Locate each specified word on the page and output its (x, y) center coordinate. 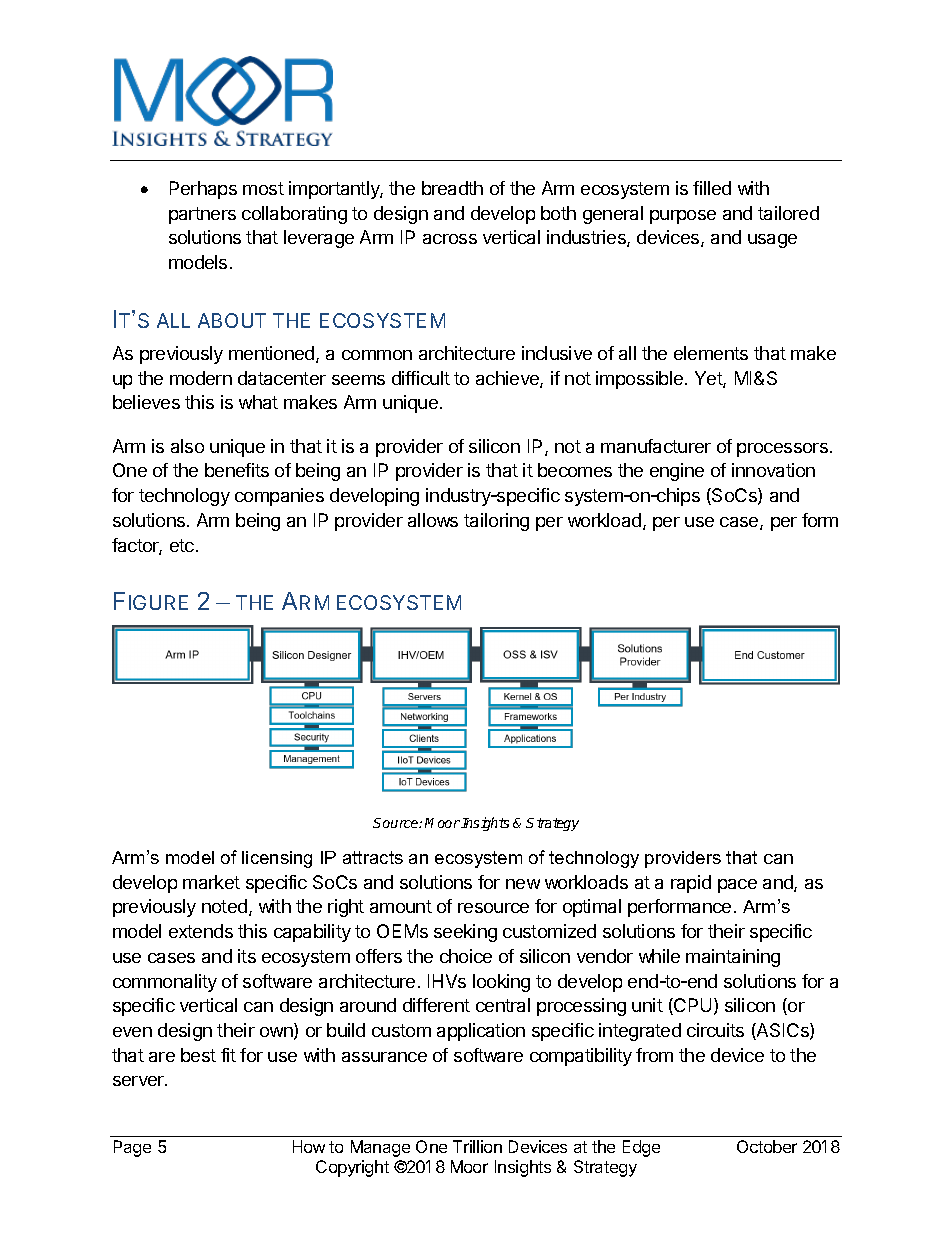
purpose (683, 217)
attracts (373, 857)
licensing (277, 859)
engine (677, 472)
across (450, 239)
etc (182, 545)
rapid (691, 884)
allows (433, 520)
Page (132, 1148)
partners (202, 215)
